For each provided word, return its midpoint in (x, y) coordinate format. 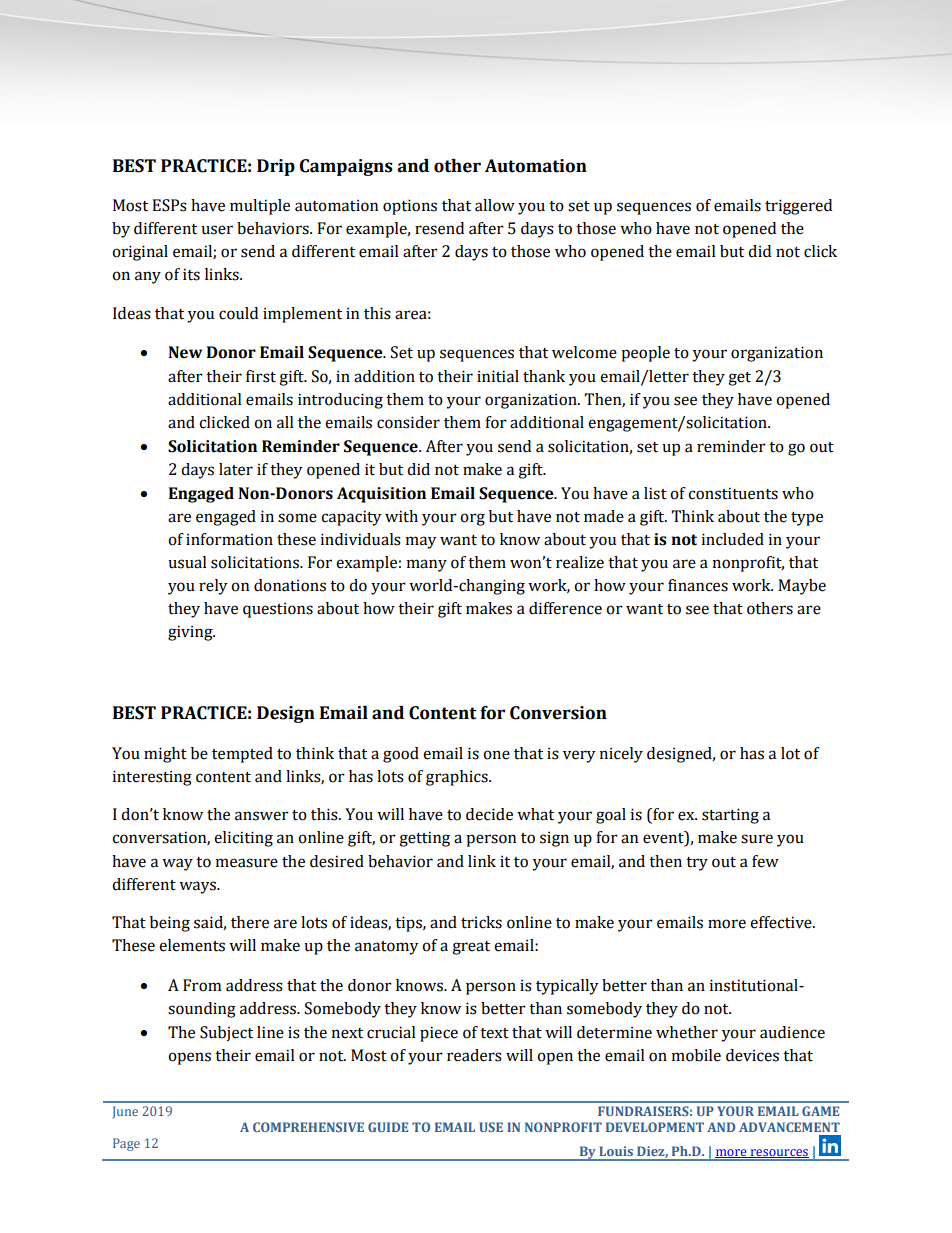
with (401, 516)
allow (495, 205)
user (217, 230)
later (236, 469)
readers (474, 1055)
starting (730, 816)
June (125, 1112)
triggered (798, 207)
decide (489, 814)
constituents (733, 493)
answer (262, 816)
